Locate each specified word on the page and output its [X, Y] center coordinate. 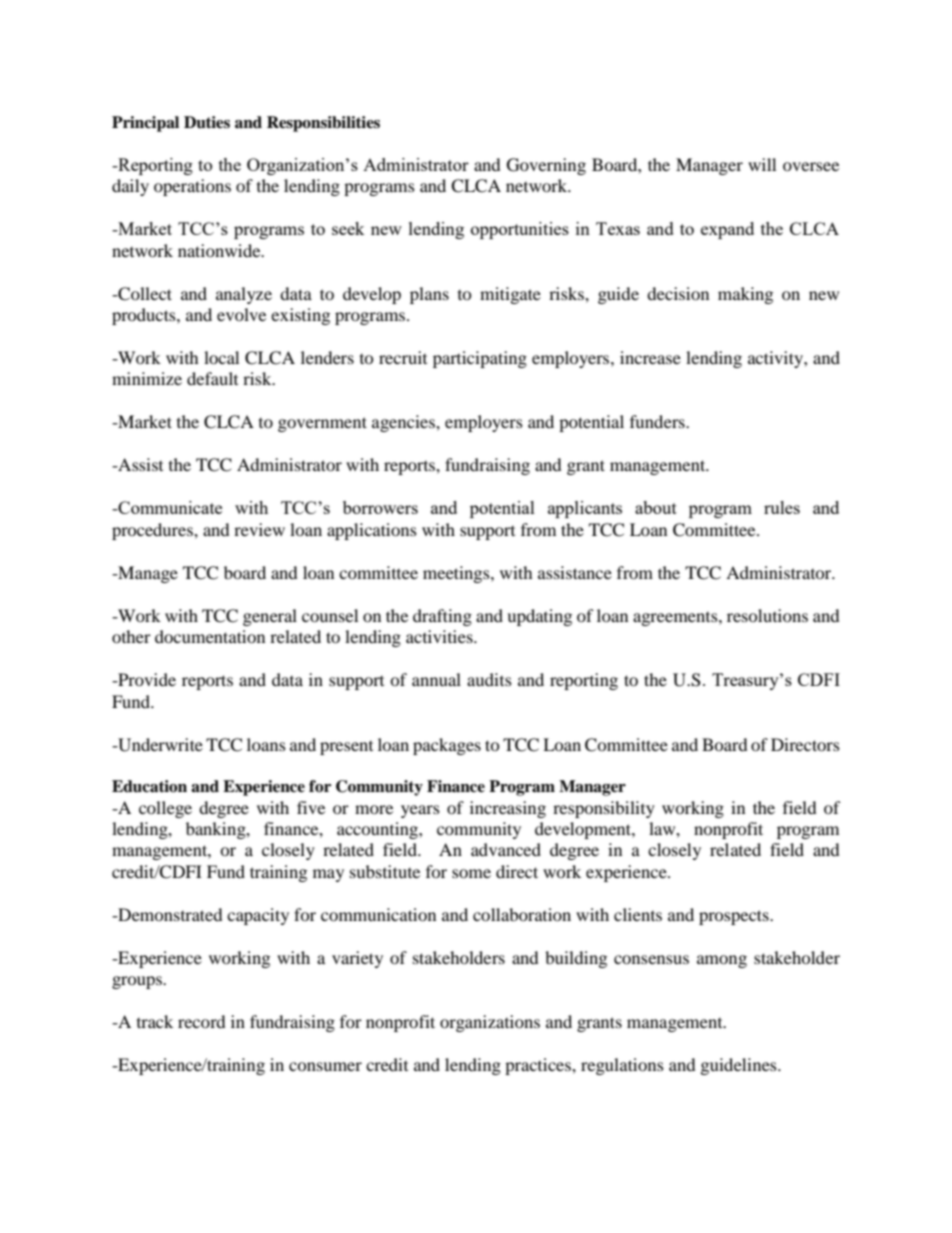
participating [480, 359]
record [202, 1021]
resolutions [767, 615]
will [762, 164]
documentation [210, 636]
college [165, 809]
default [212, 378]
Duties [207, 122]
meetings [457, 574]
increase [650, 357]
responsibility [604, 809]
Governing [546, 166]
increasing [508, 809]
